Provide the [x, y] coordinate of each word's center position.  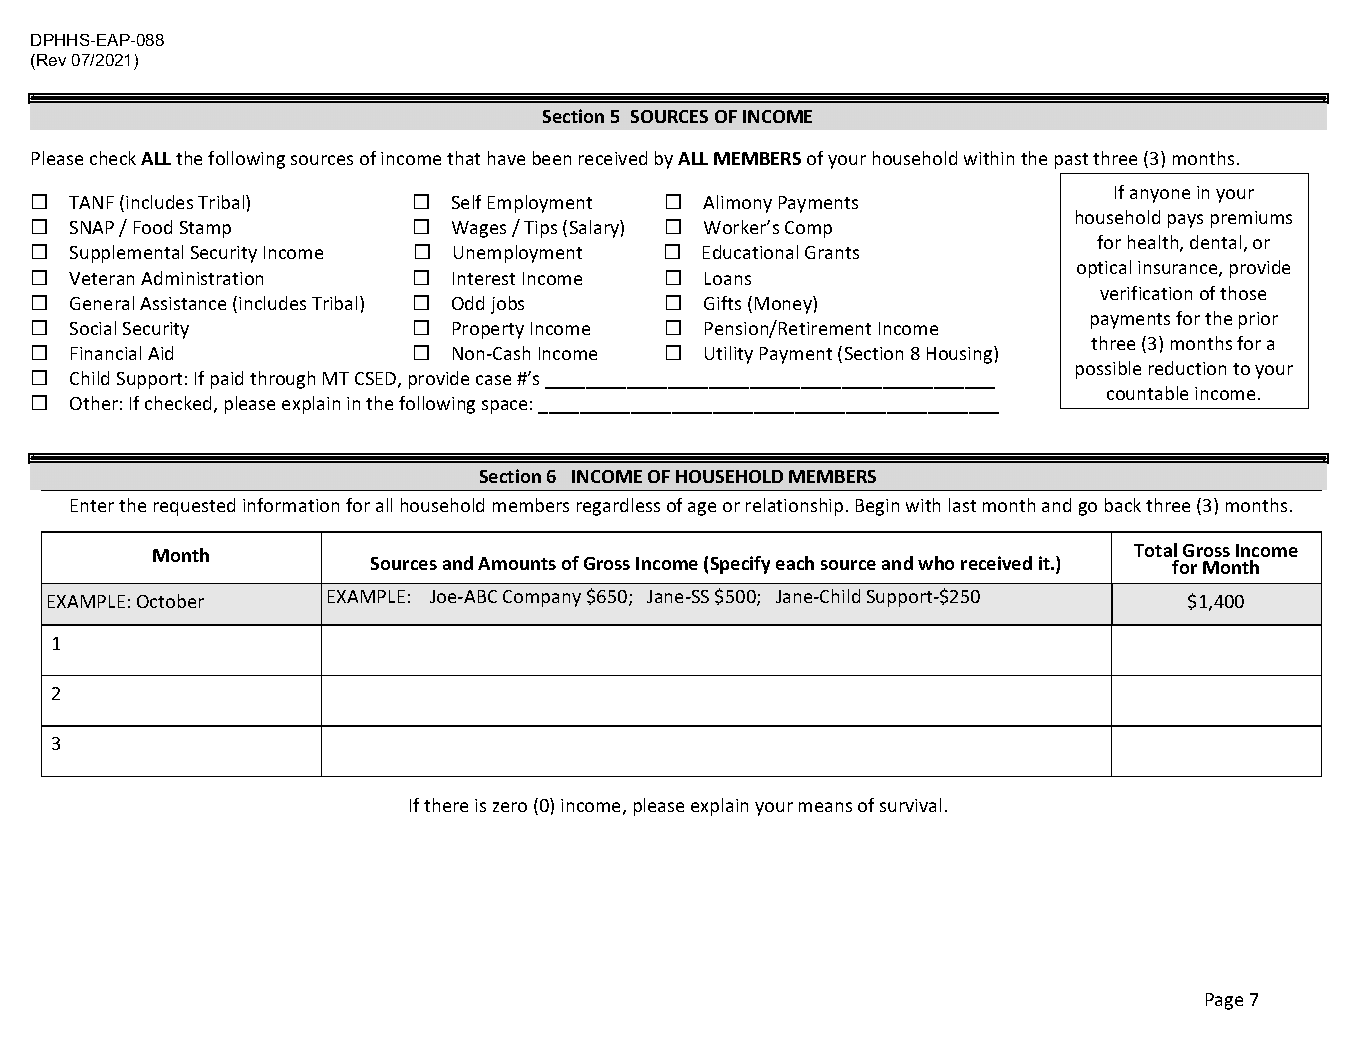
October [170, 601]
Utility [729, 355]
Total [1155, 550]
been [552, 158]
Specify [740, 565]
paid [227, 380]
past [1071, 161]
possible [1108, 370]
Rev [51, 60]
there [446, 805]
